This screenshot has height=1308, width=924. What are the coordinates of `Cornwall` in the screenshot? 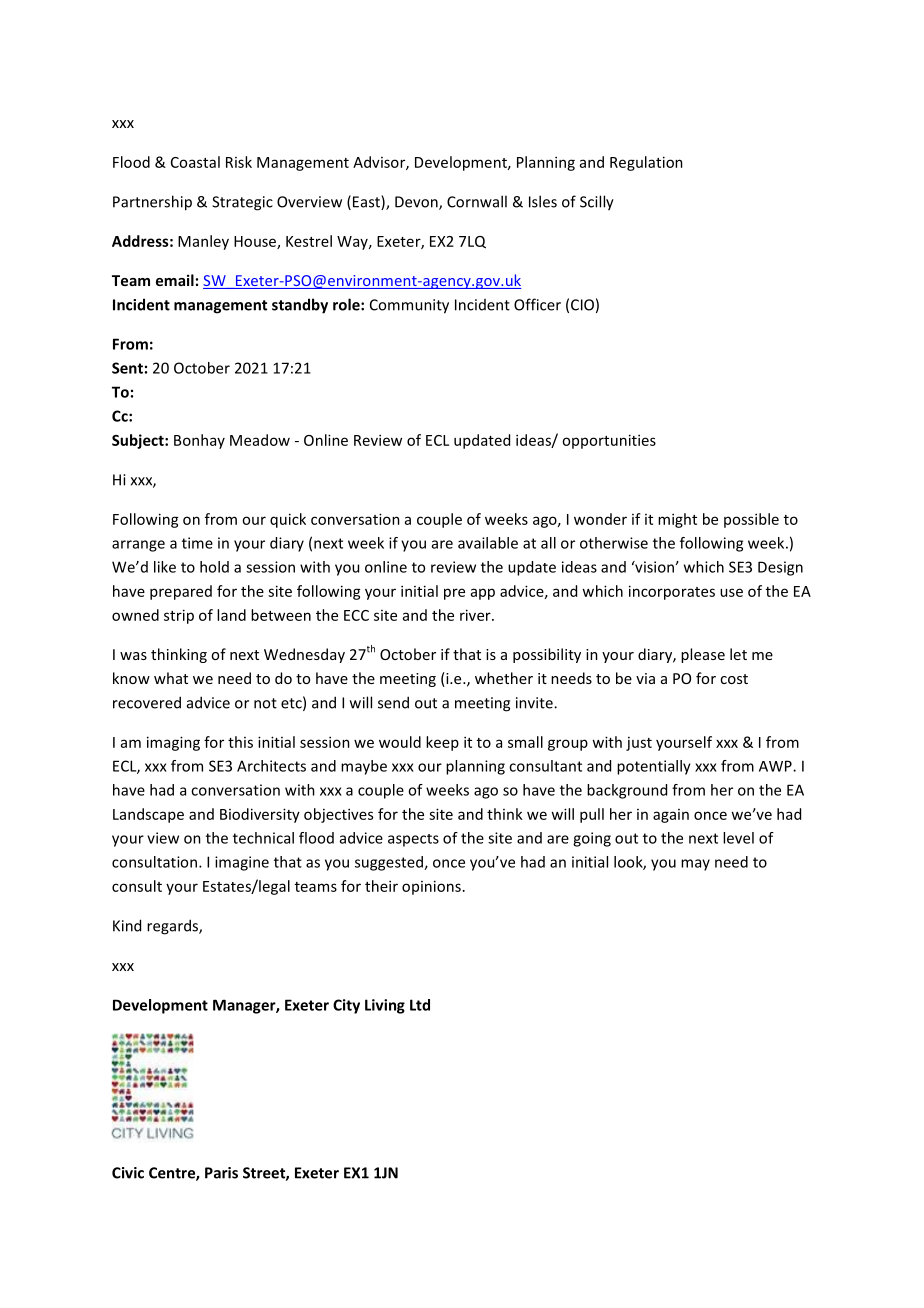 It's located at (477, 201).
